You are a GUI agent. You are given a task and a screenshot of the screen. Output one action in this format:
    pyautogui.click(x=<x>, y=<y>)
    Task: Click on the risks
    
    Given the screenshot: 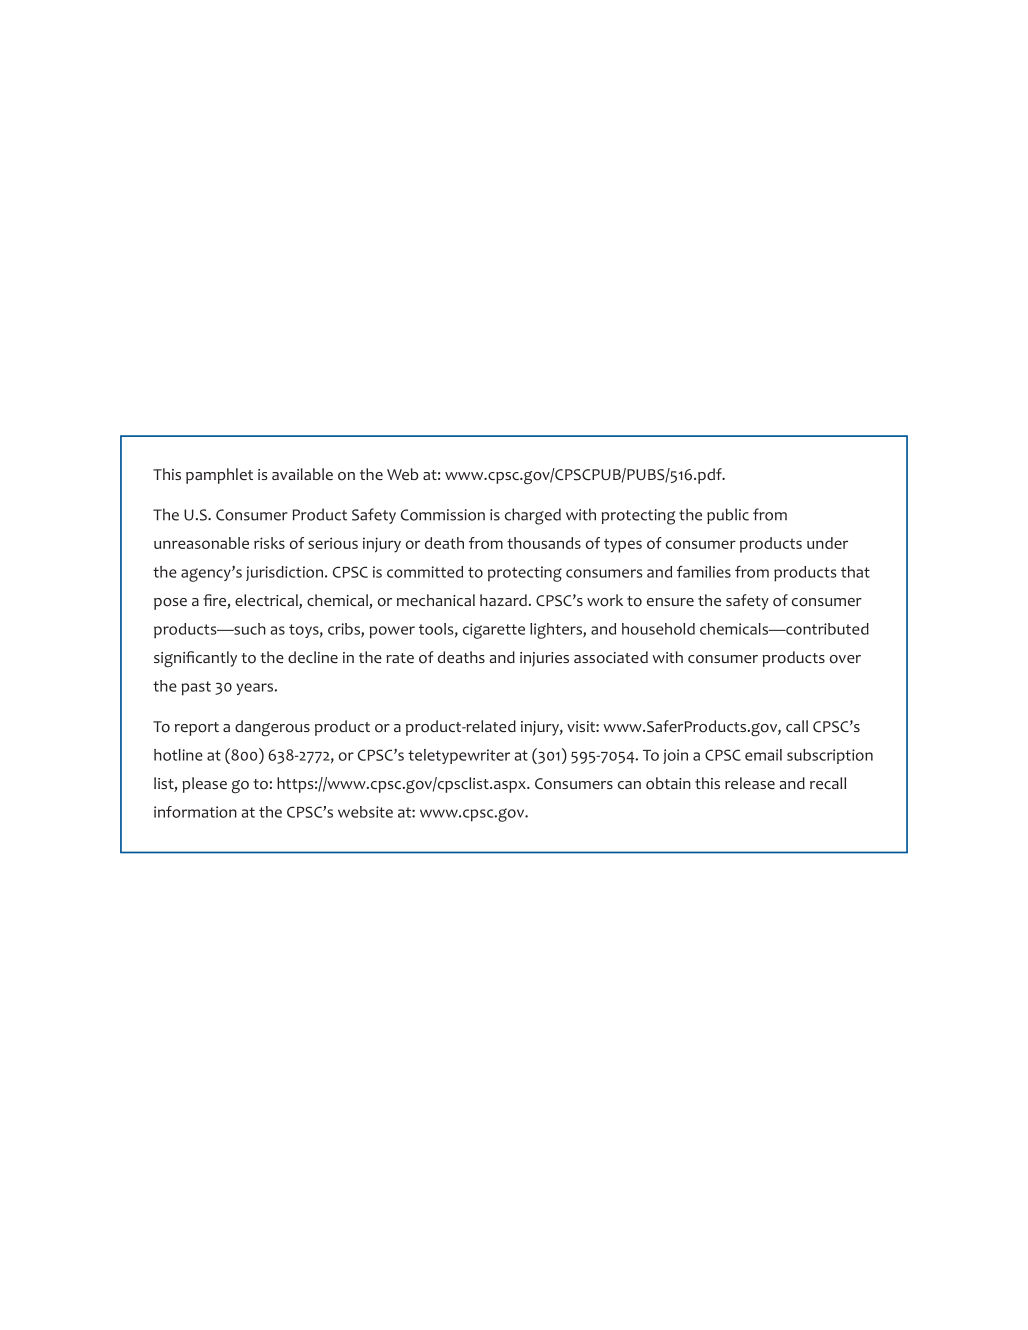 What is the action you would take?
    pyautogui.click(x=269, y=543)
